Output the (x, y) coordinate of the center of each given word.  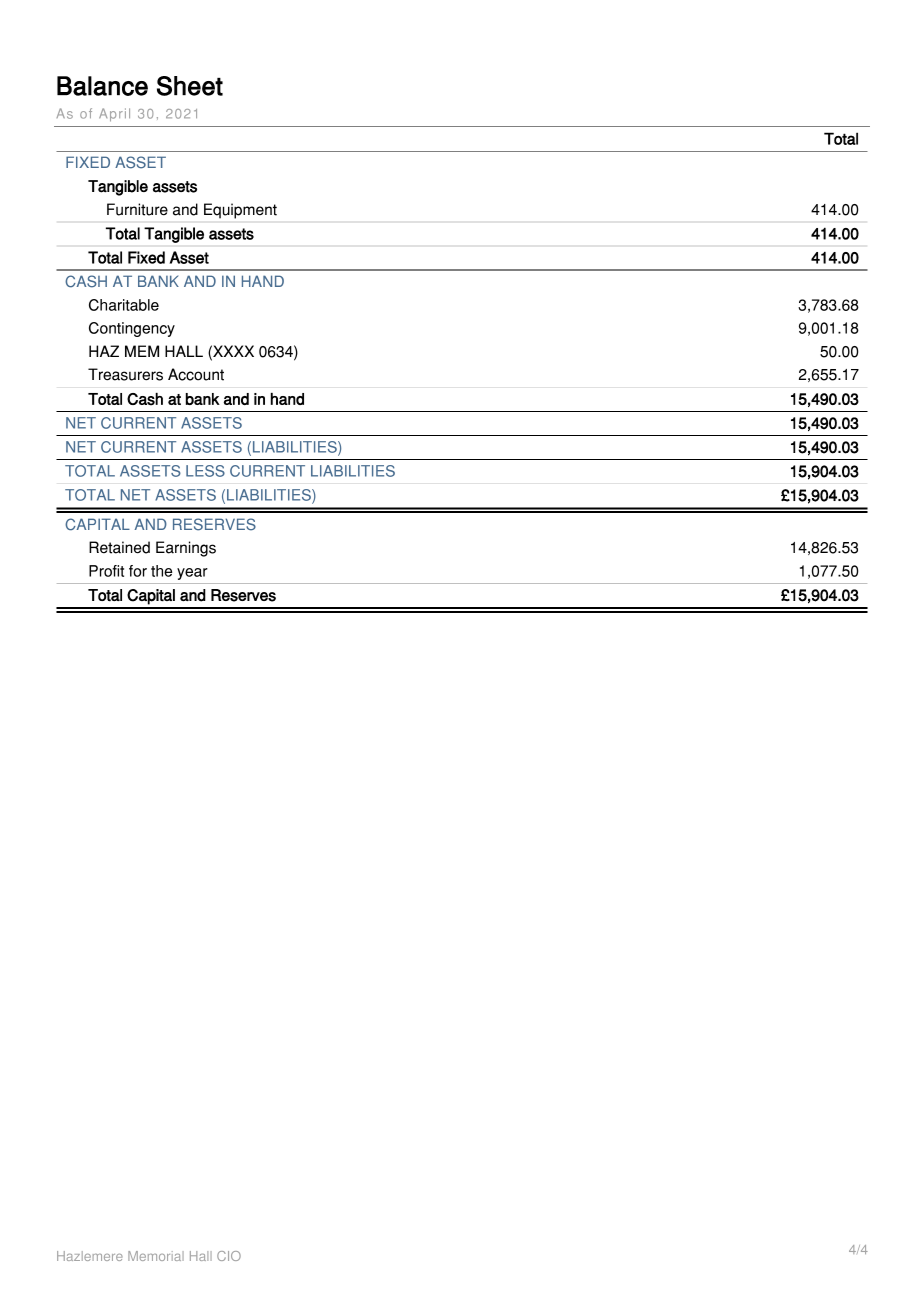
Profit (106, 571)
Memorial (156, 1256)
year (192, 574)
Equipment (240, 211)
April (114, 115)
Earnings (186, 549)
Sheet (190, 86)
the (161, 571)
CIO (229, 1256)
